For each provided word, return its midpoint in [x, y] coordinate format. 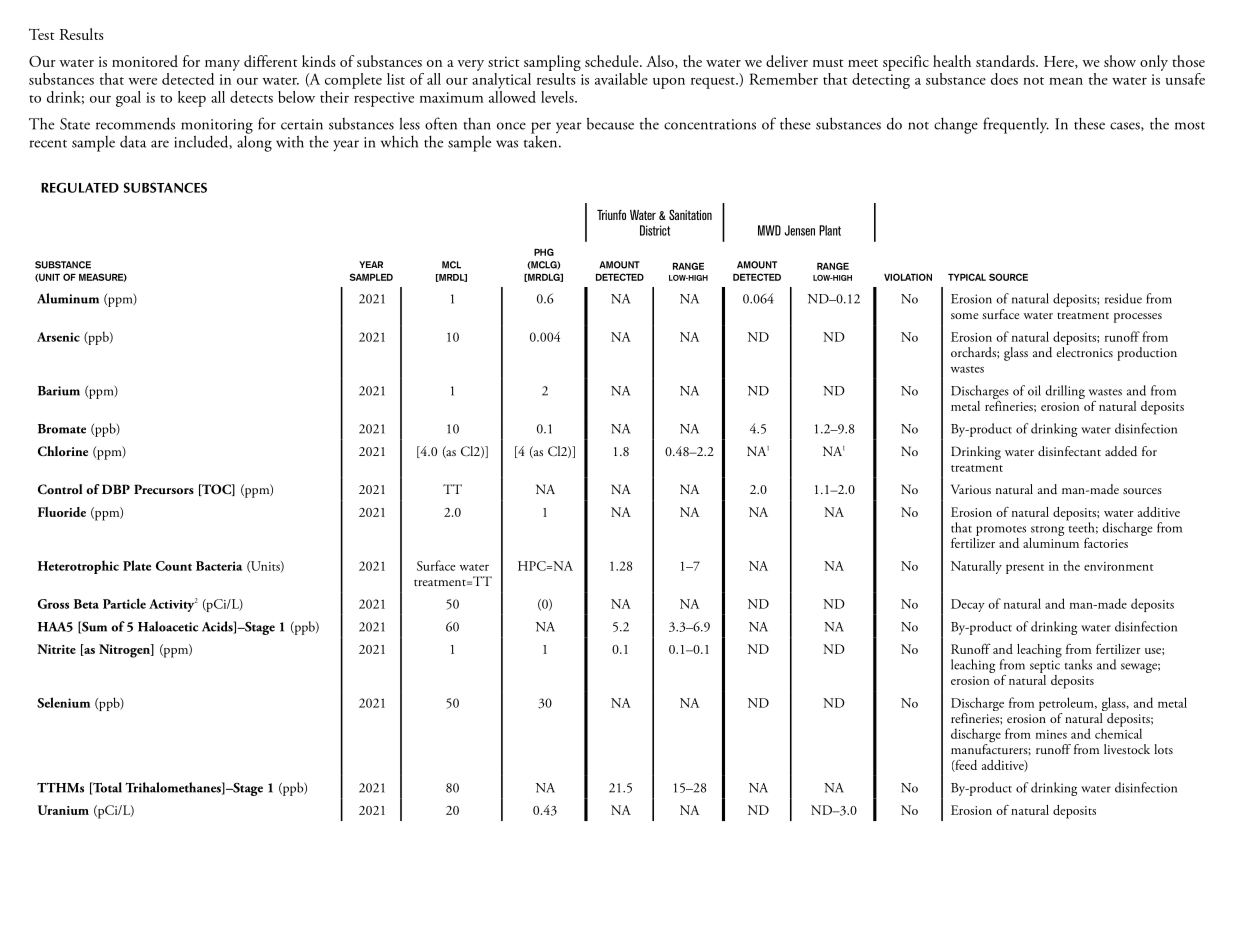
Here [1060, 62]
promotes [1001, 531]
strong [1047, 531]
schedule [613, 61]
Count [174, 566]
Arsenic [58, 337]
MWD [769, 230]
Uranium [63, 810]
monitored [145, 61]
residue [1123, 298]
